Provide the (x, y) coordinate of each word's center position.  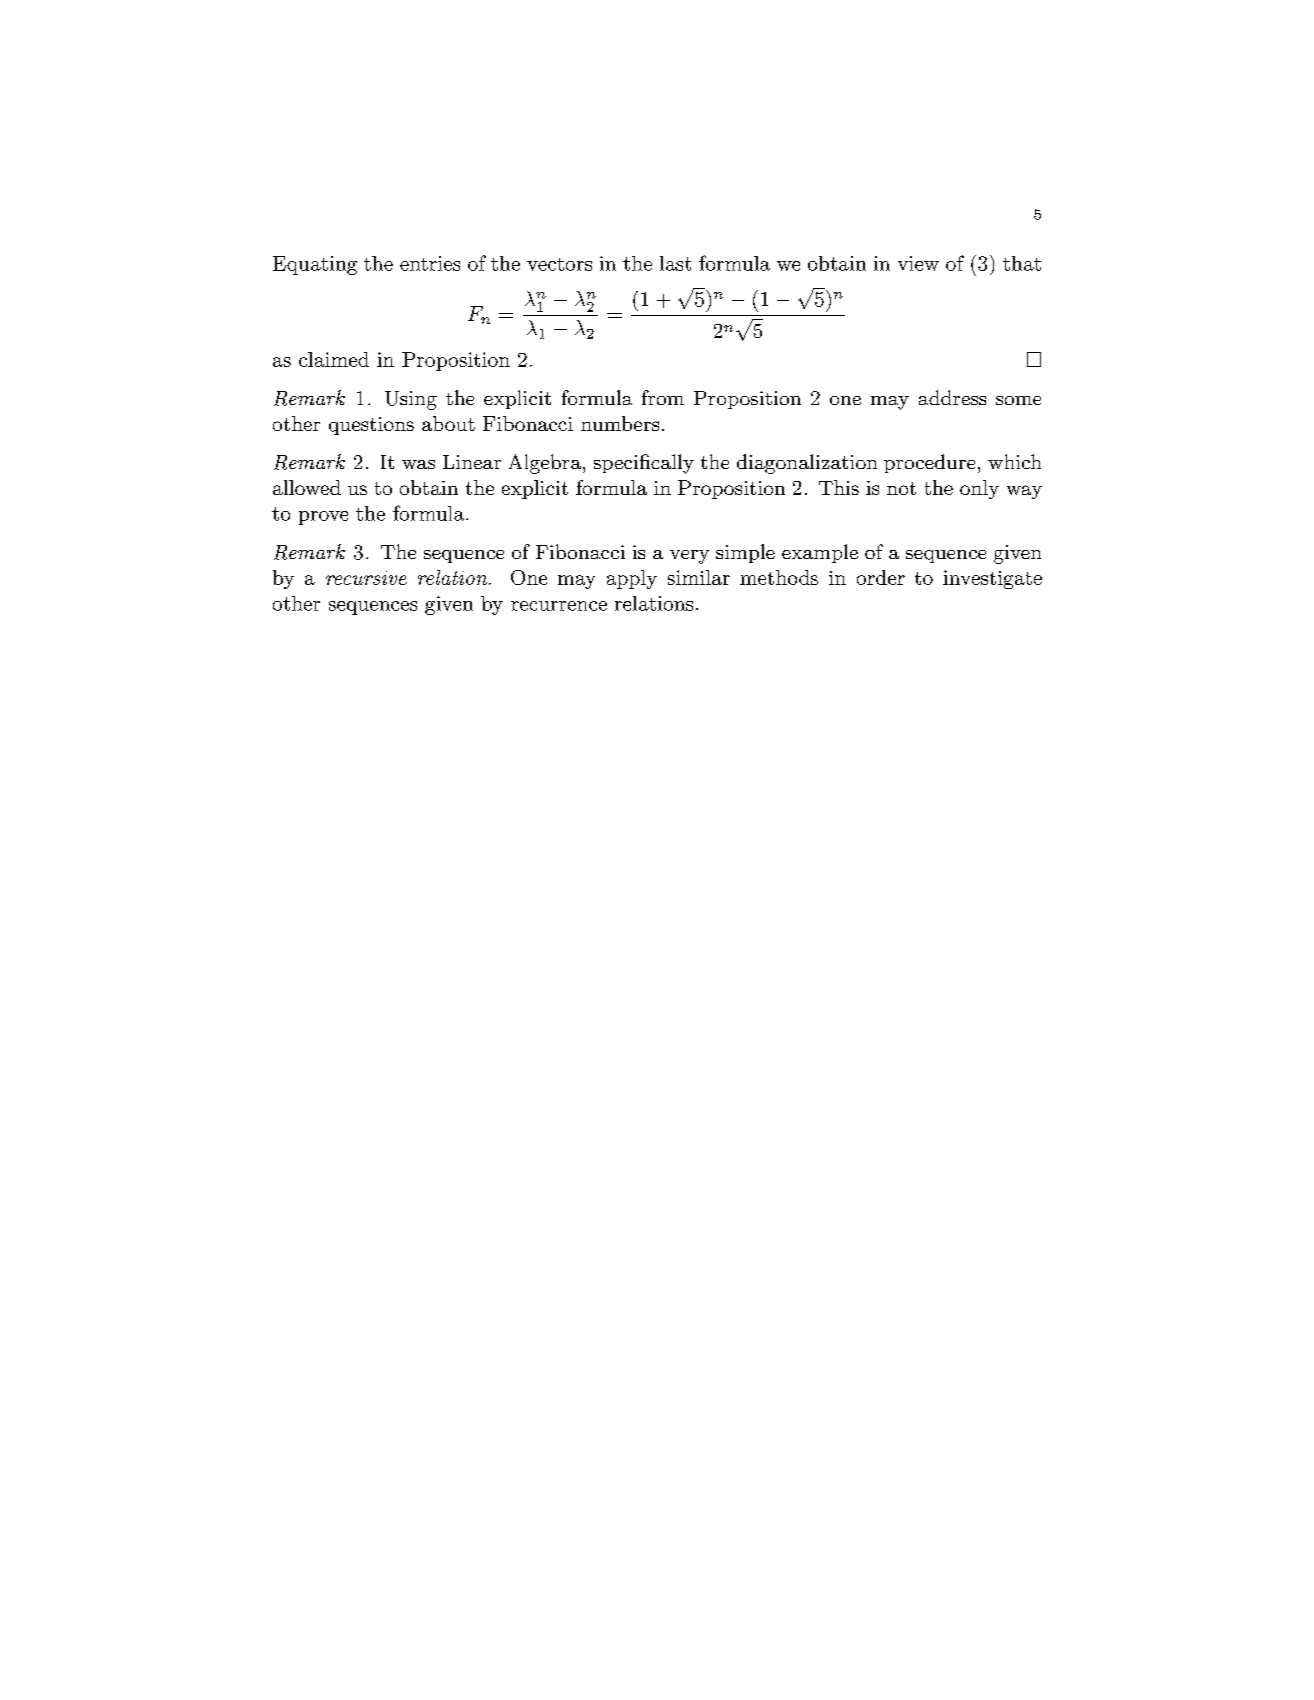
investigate (992, 579)
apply (632, 579)
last (675, 263)
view (918, 263)
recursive (366, 578)
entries (430, 263)
